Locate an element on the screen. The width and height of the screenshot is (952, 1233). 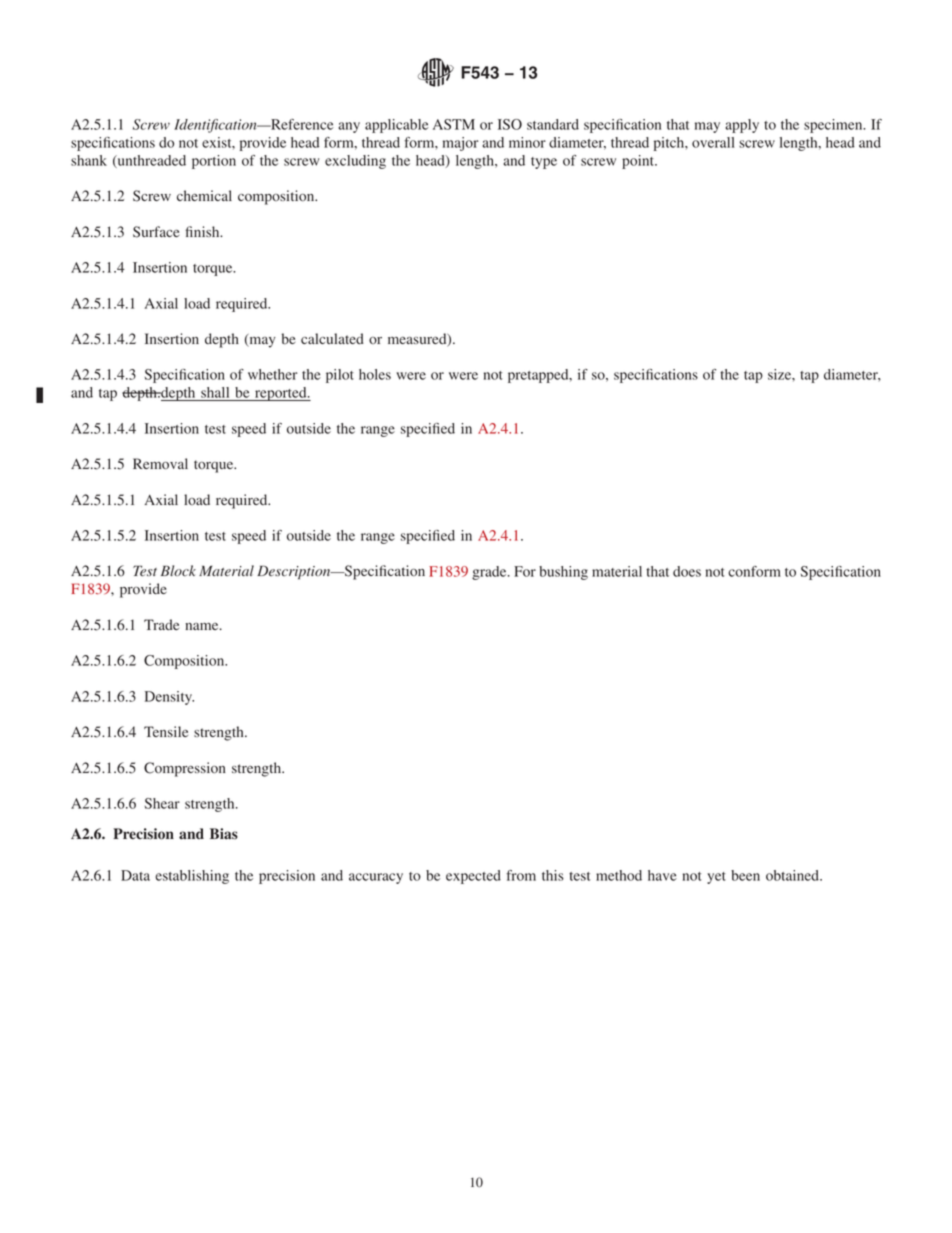
been is located at coordinates (745, 875).
